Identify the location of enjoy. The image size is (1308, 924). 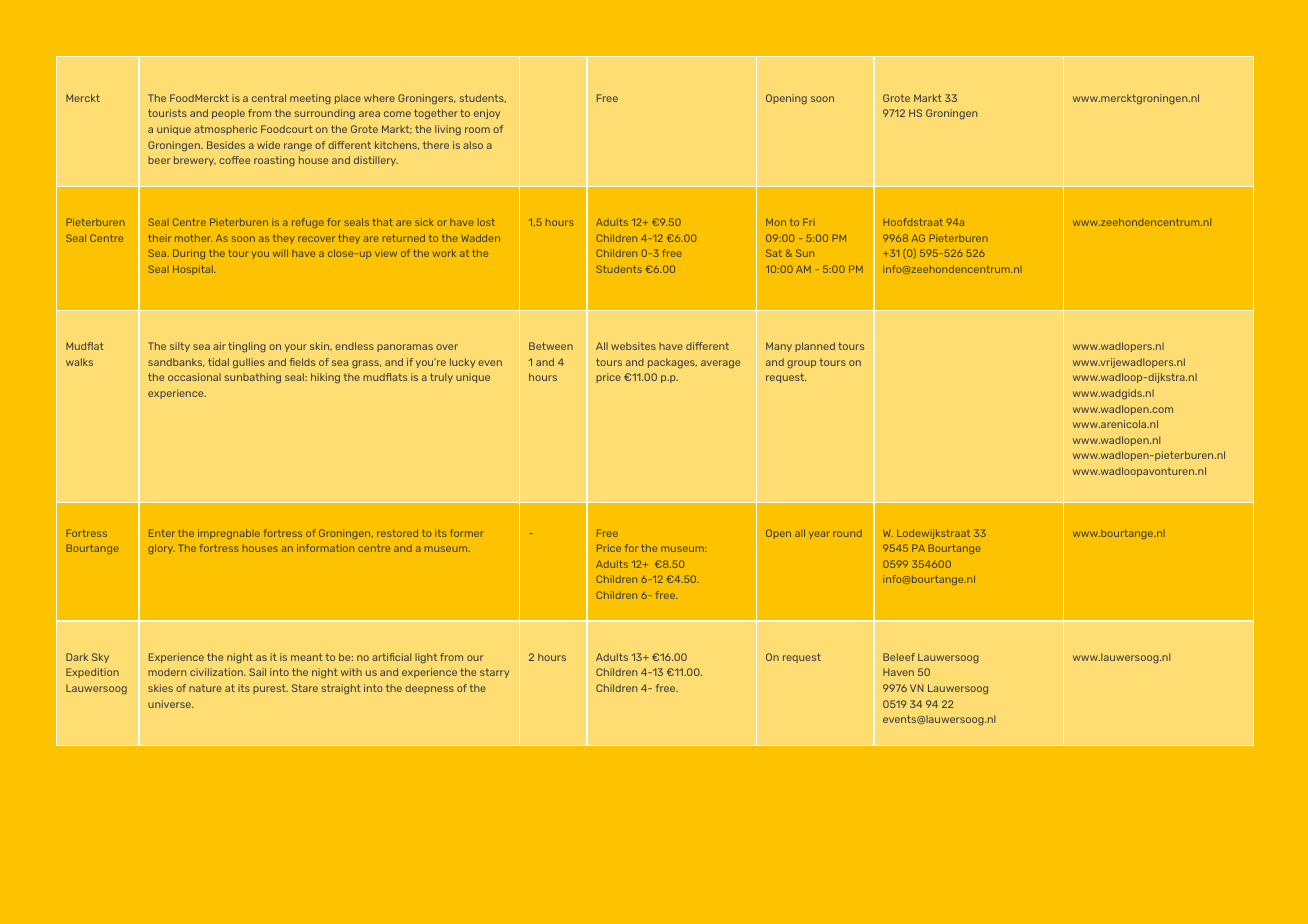
(487, 114).
